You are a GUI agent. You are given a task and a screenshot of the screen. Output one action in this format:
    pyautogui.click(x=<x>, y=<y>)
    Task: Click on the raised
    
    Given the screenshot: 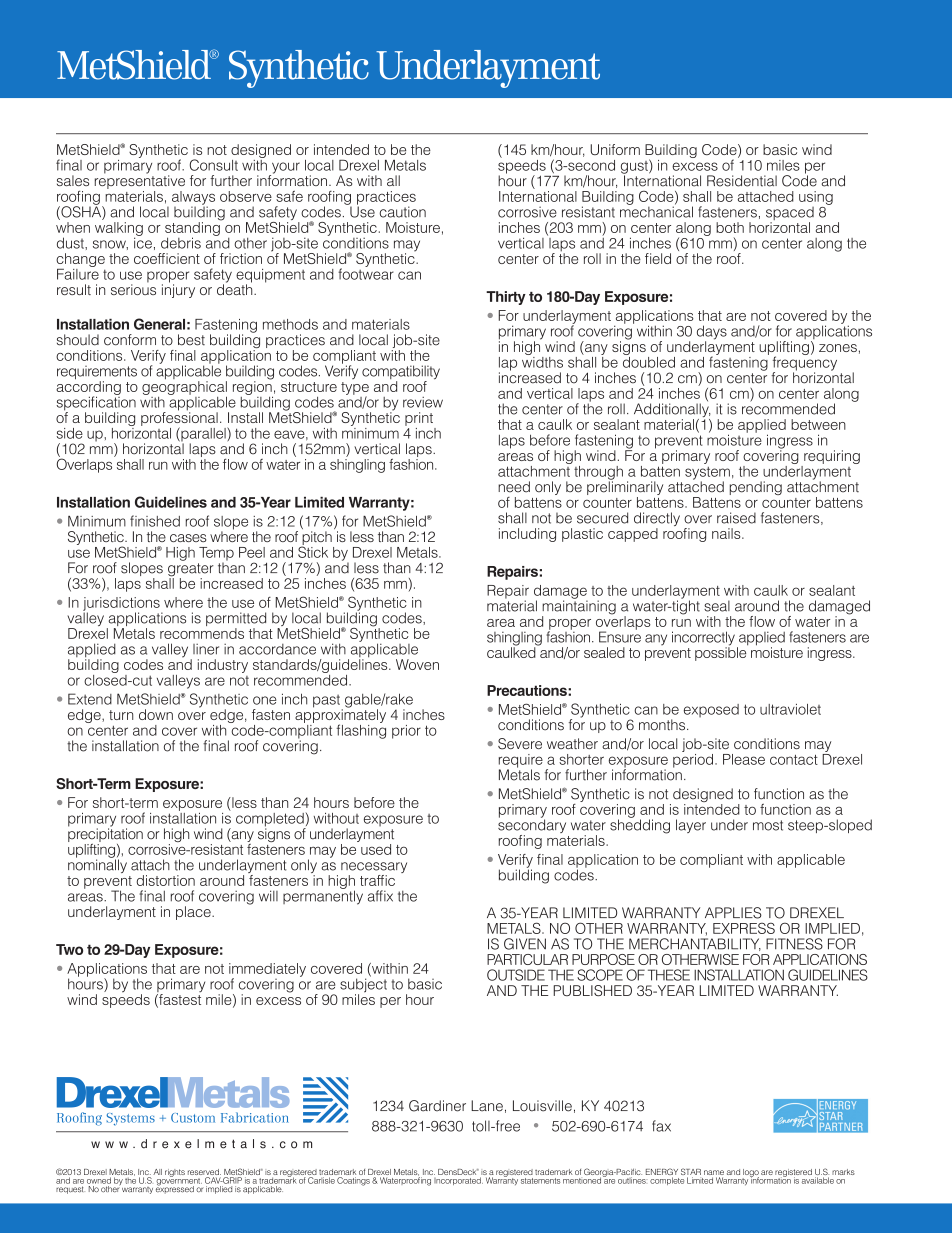 What is the action you would take?
    pyautogui.click(x=736, y=518)
